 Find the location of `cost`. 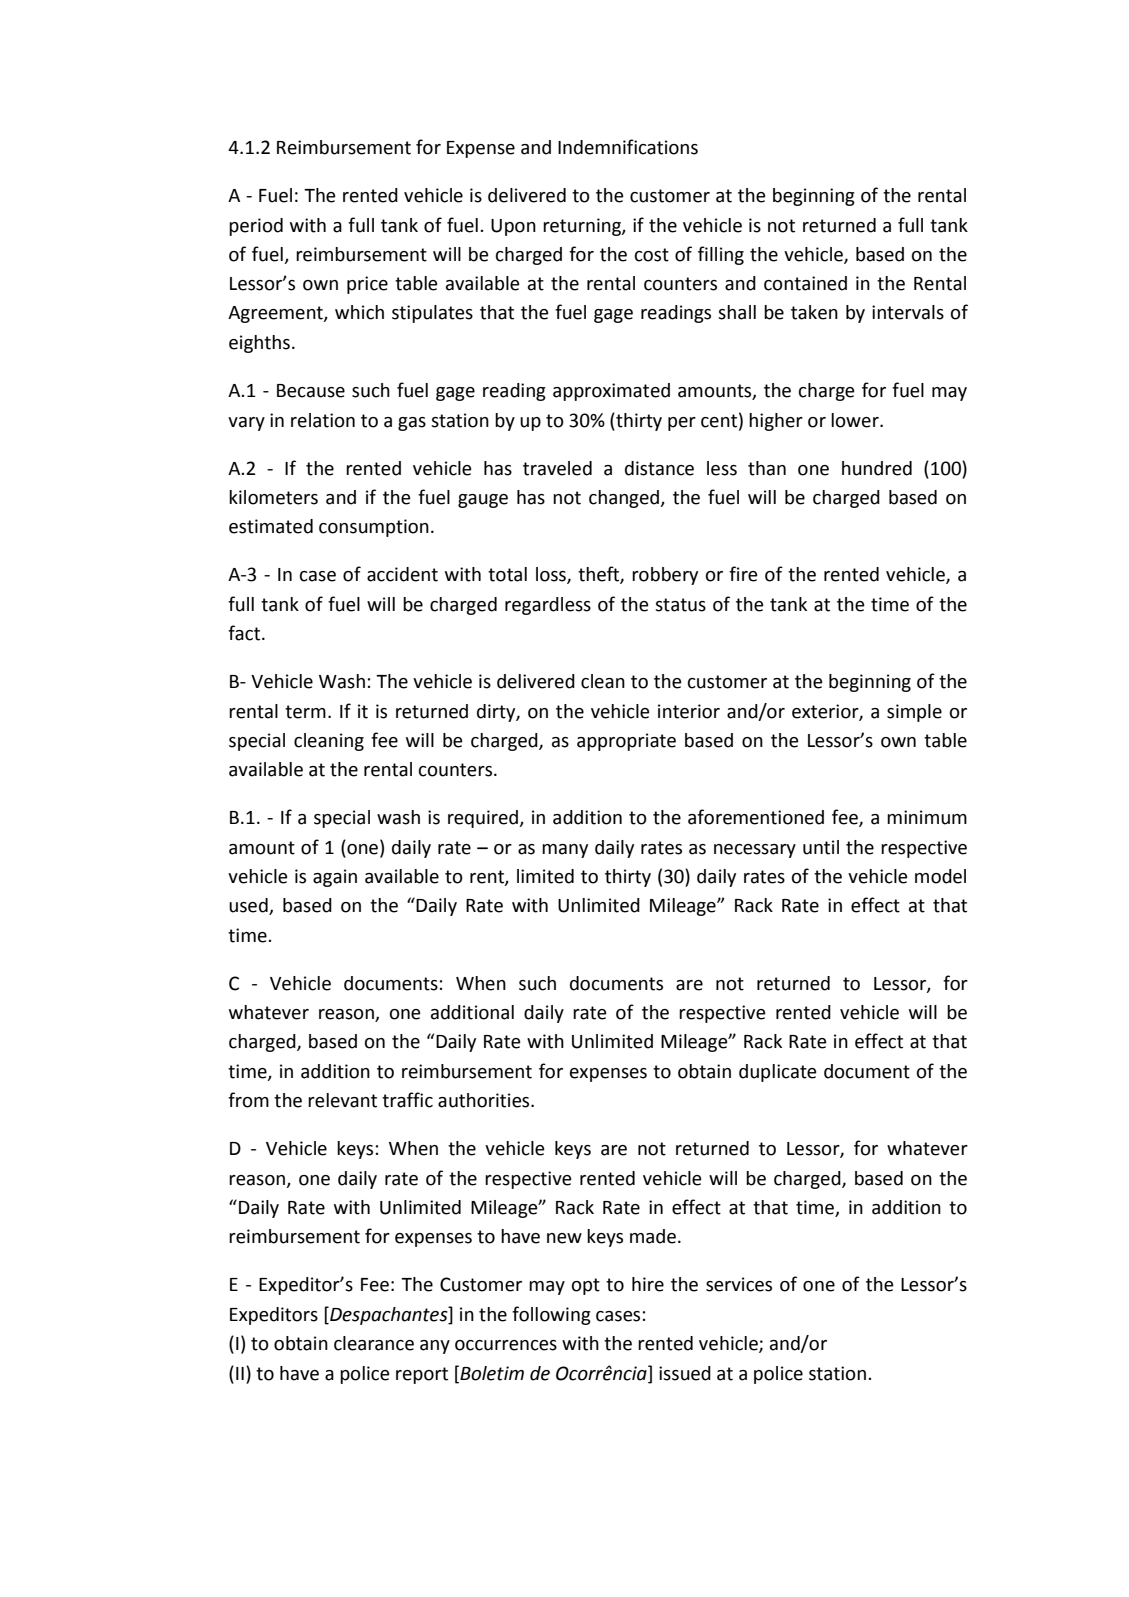

cost is located at coordinates (652, 255).
